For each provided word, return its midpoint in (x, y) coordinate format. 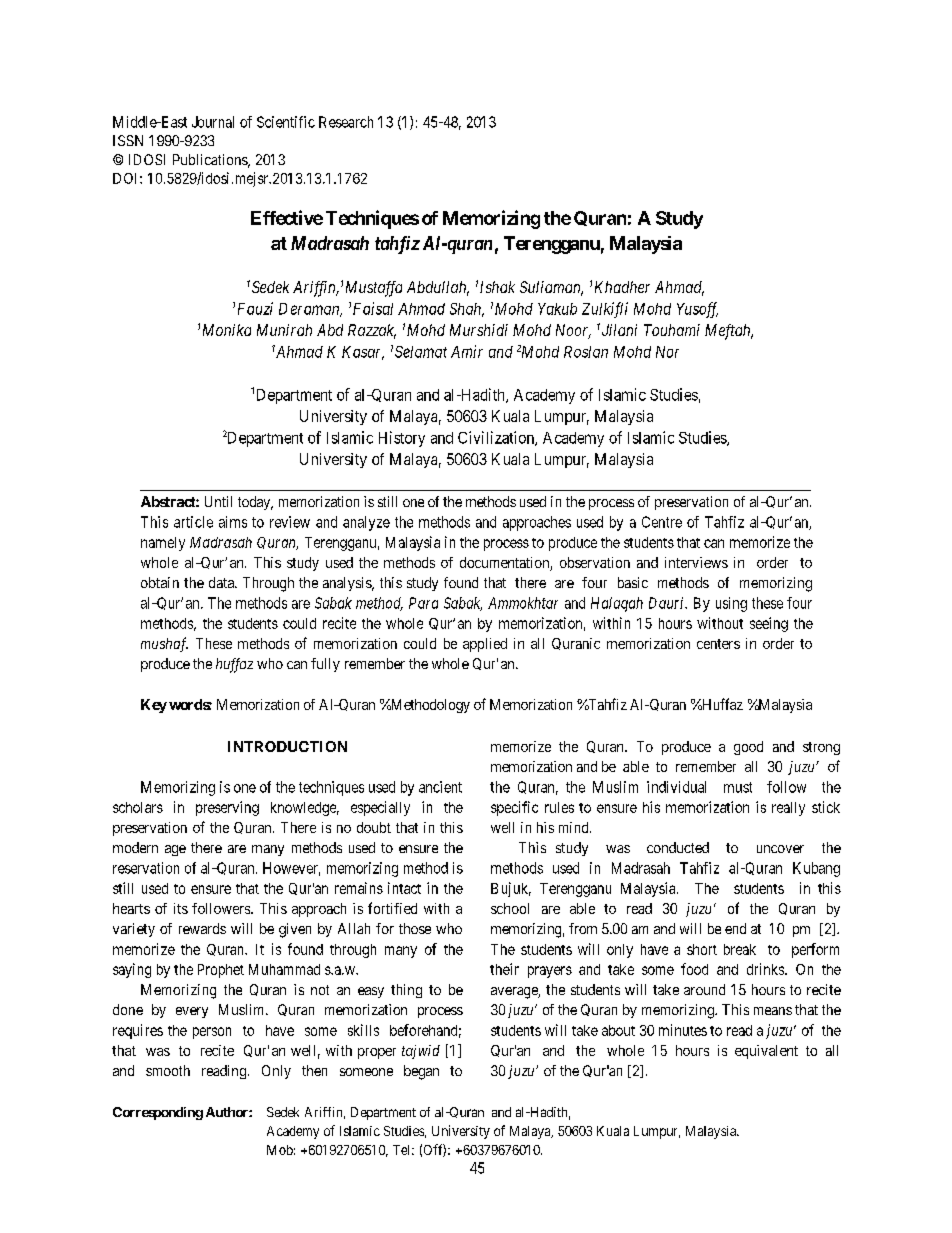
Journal (213, 122)
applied (485, 645)
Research (346, 122)
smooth (168, 1070)
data (222, 582)
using (731, 604)
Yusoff (697, 310)
